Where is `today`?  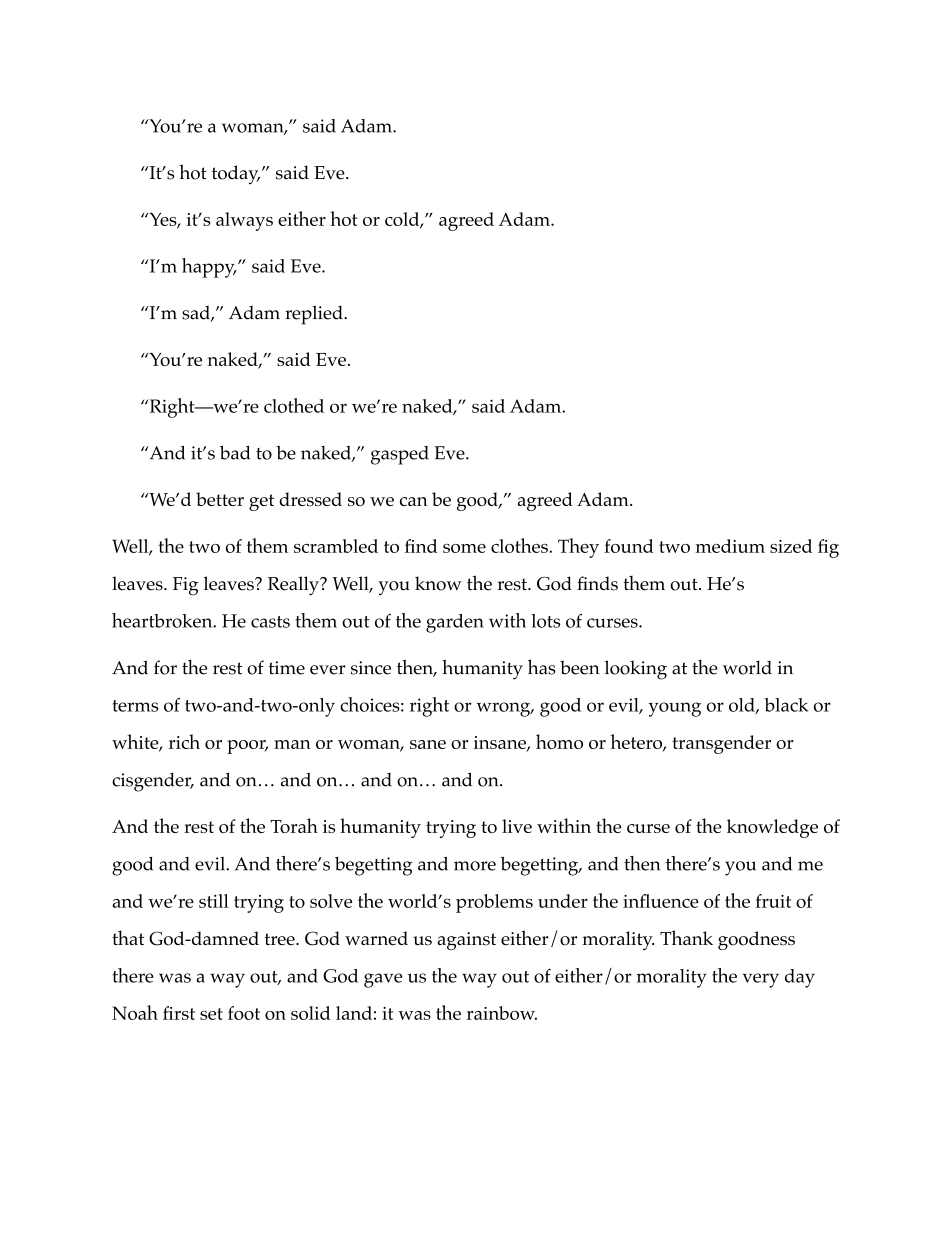
today is located at coordinates (236, 175).
